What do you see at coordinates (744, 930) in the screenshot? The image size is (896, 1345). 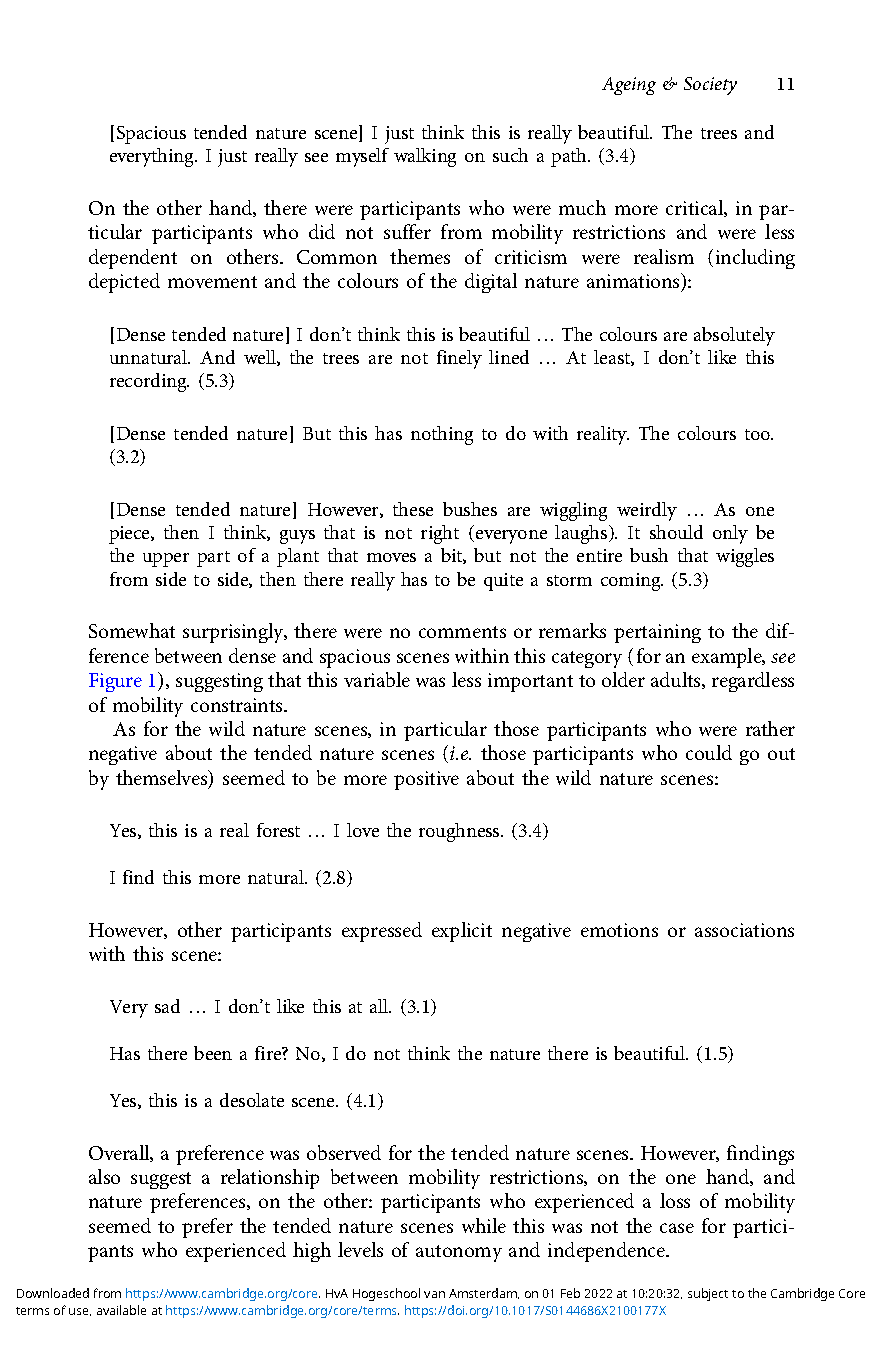 I see `associations` at bounding box center [744, 930].
